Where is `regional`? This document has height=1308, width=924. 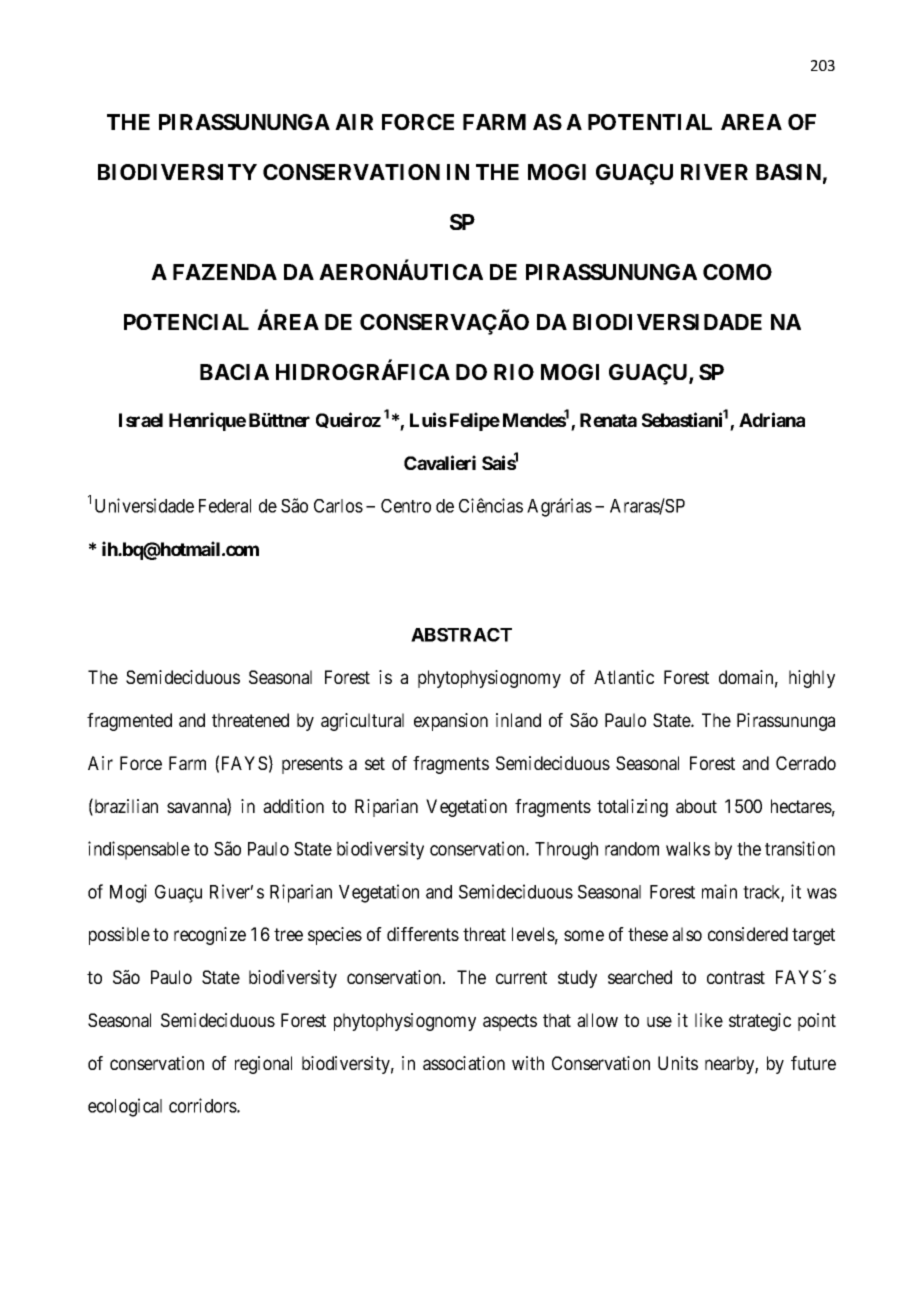
regional is located at coordinates (263, 1065).
